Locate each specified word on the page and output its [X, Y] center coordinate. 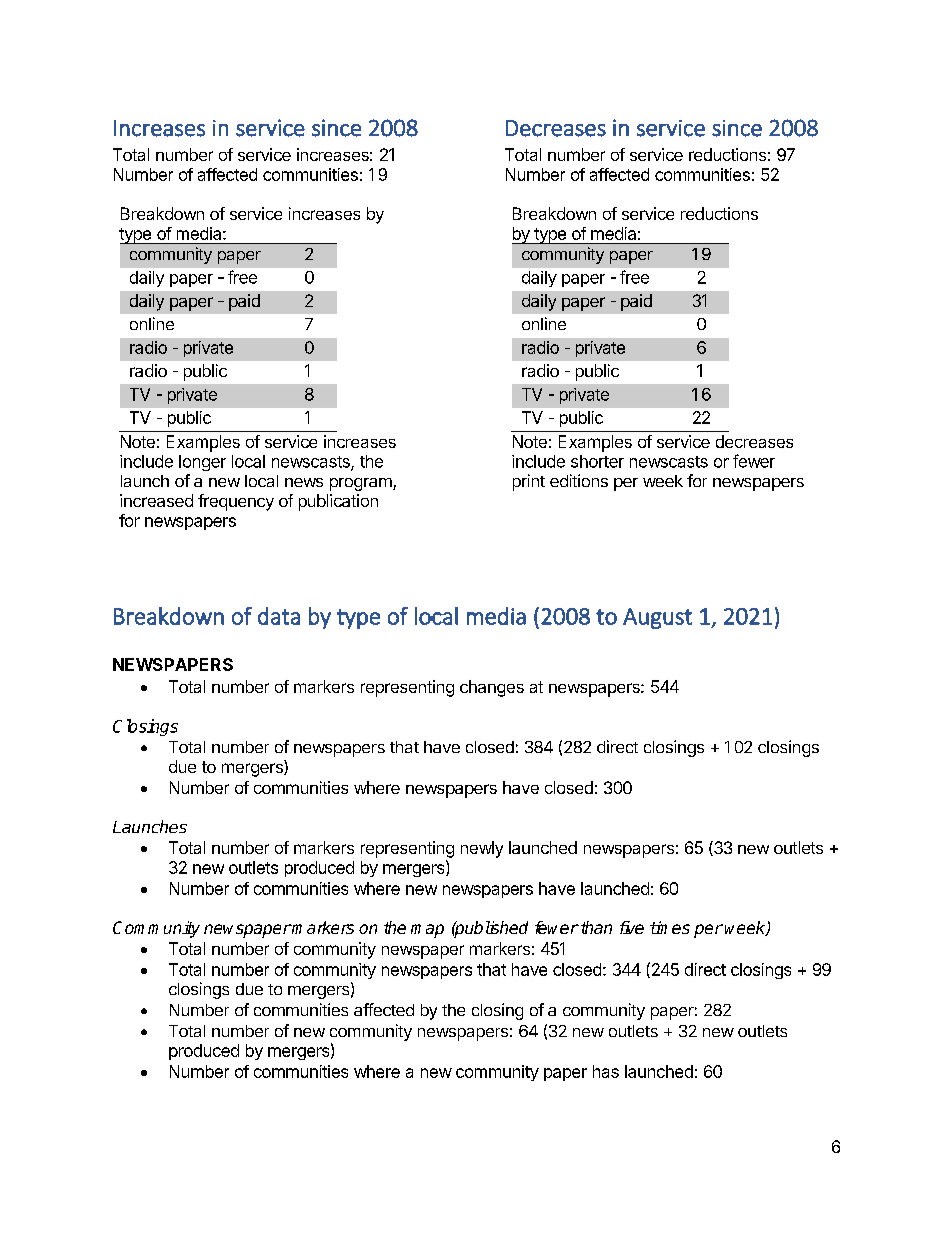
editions [579, 480]
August [657, 618]
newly [482, 849]
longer [202, 463]
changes [492, 688]
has [606, 1071]
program [362, 484]
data [279, 616]
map [427, 931]
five [632, 927]
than [595, 927]
